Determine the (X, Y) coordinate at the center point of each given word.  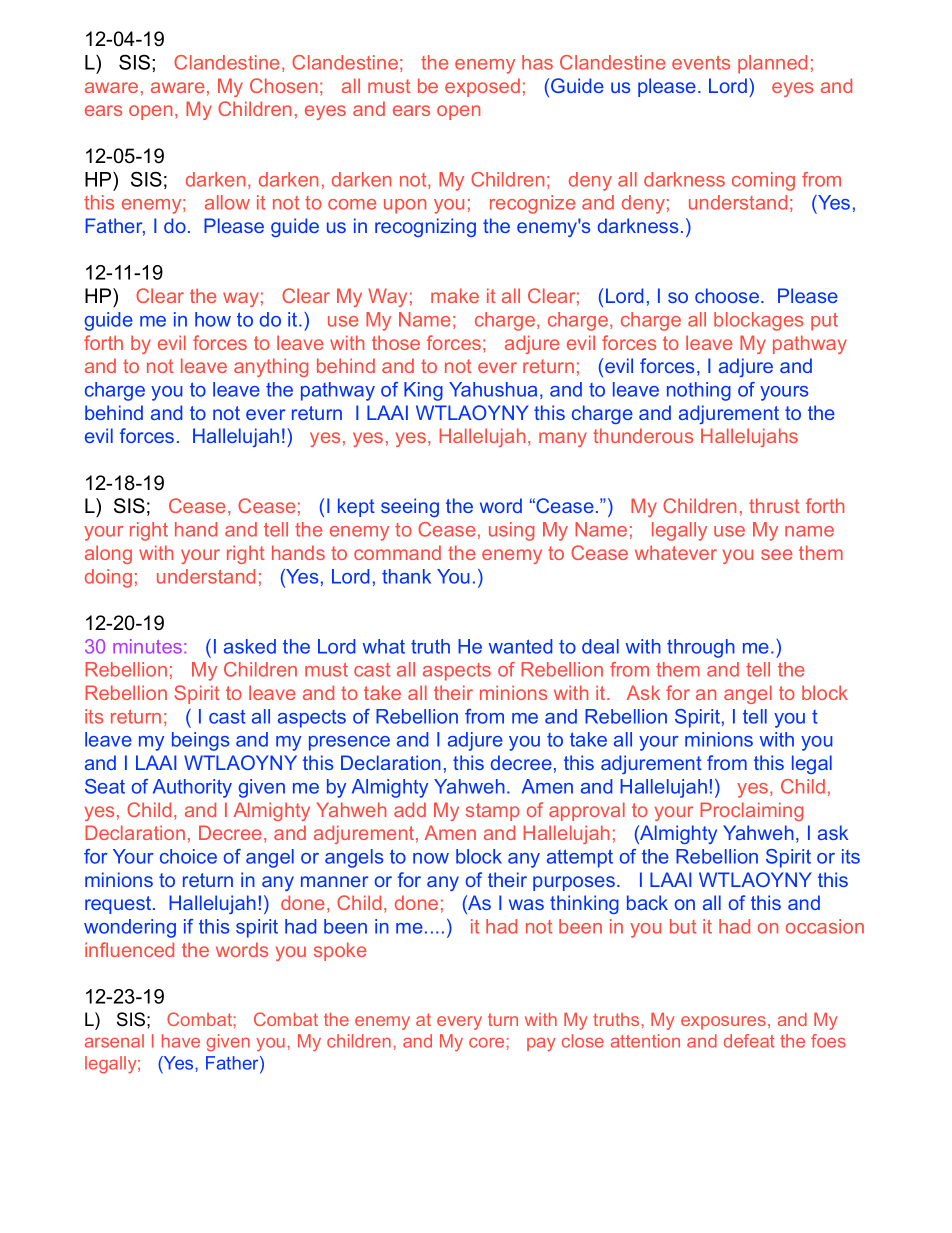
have (181, 1041)
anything (271, 367)
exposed (482, 87)
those (396, 342)
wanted (520, 646)
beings (200, 741)
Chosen (283, 85)
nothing (699, 391)
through (701, 648)
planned (772, 64)
